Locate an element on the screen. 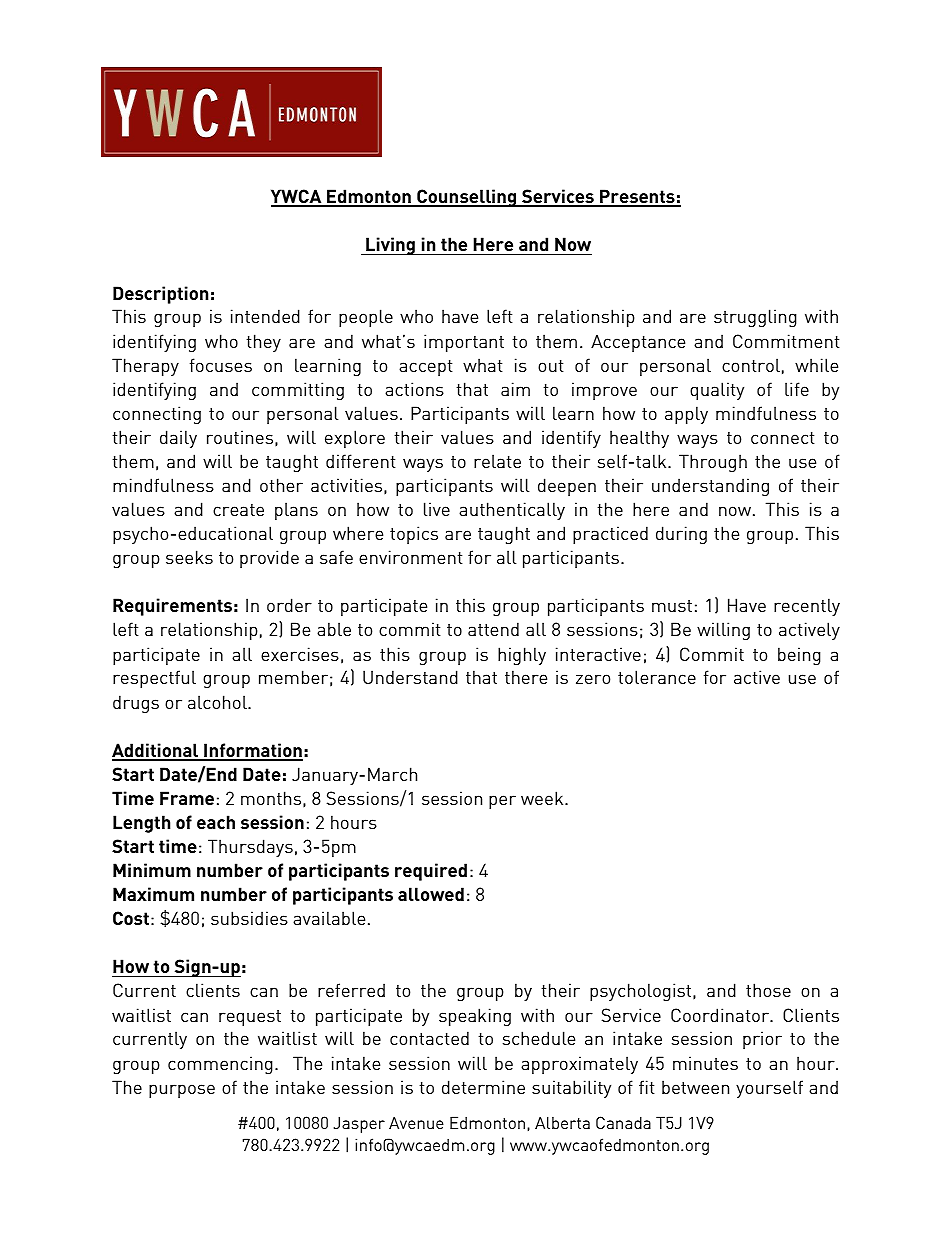 Image resolution: width=952 pixels, height=1233 pixels. allowed is located at coordinates (431, 894).
